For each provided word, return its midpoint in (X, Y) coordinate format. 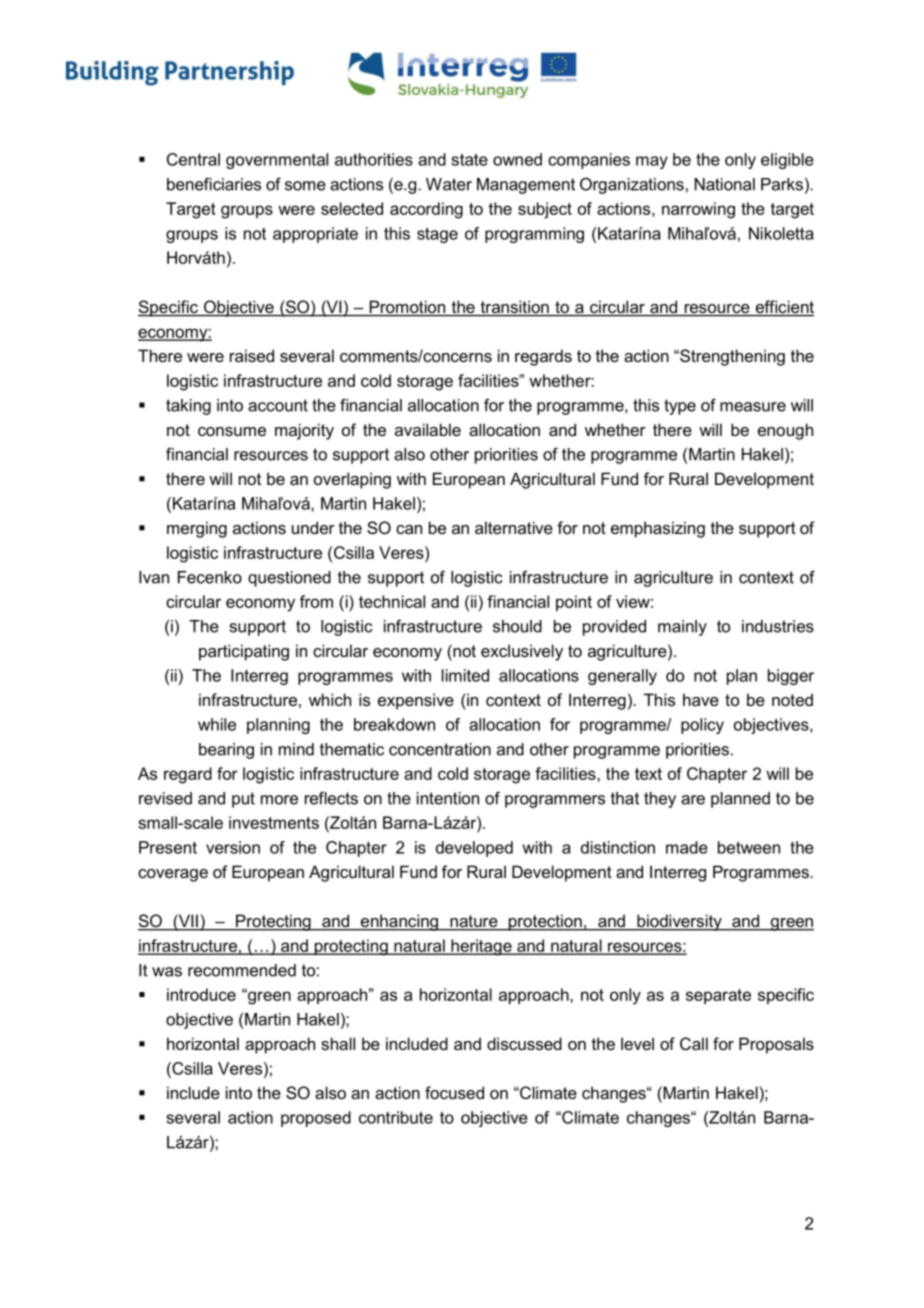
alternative (514, 527)
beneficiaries (214, 184)
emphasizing (658, 529)
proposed (316, 1119)
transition (514, 308)
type (680, 407)
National (725, 184)
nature (474, 922)
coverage (173, 875)
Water (449, 184)
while (217, 724)
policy (702, 726)
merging (197, 529)
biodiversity (679, 922)
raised (252, 355)
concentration (440, 749)
